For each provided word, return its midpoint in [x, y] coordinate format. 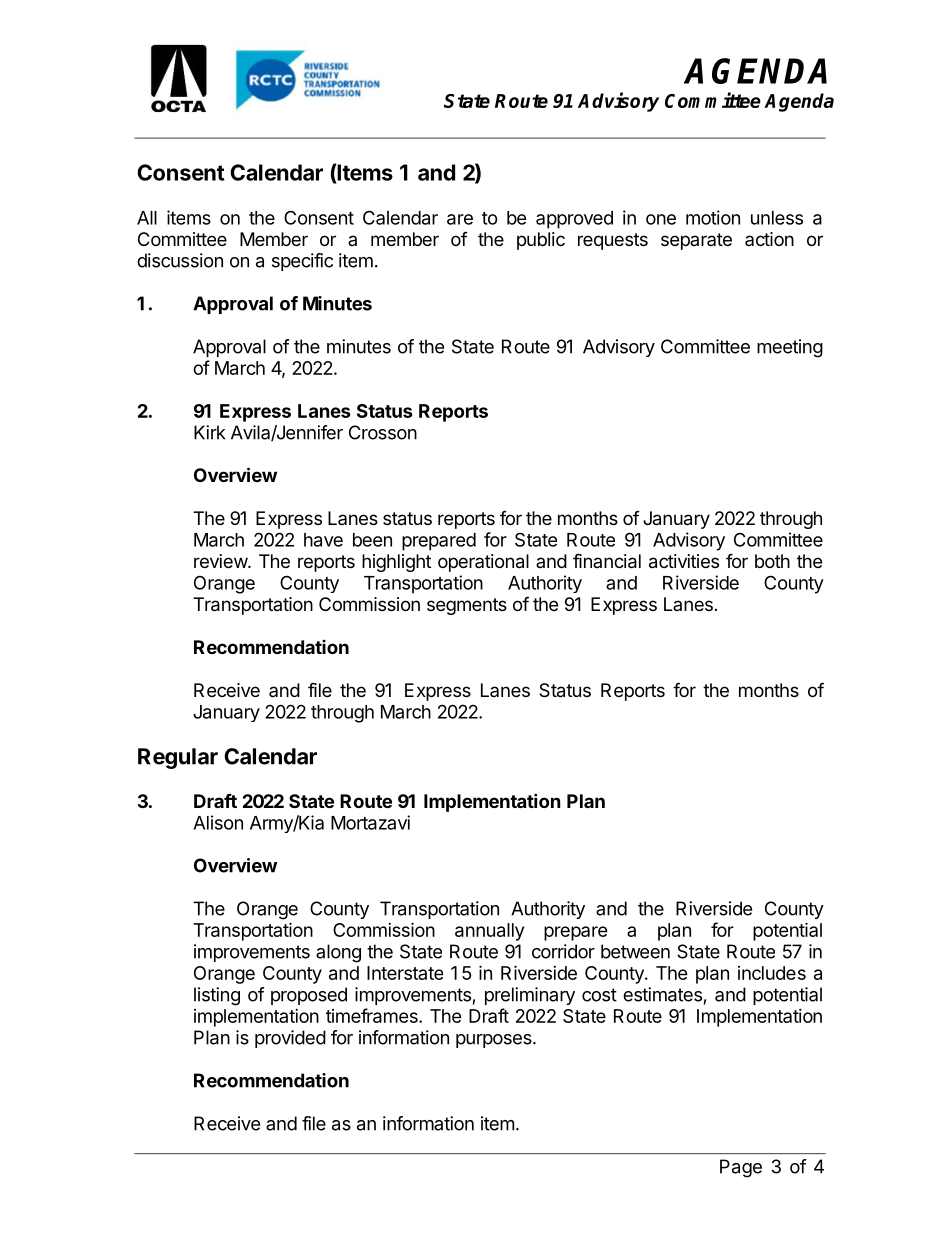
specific [302, 262]
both [772, 561]
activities [684, 561]
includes [772, 973]
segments [467, 606]
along [338, 953]
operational [483, 563]
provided [290, 1039]
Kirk [210, 432]
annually [489, 932]
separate [696, 241]
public [541, 241]
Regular [178, 758]
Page [741, 1168]
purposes [495, 1041]
